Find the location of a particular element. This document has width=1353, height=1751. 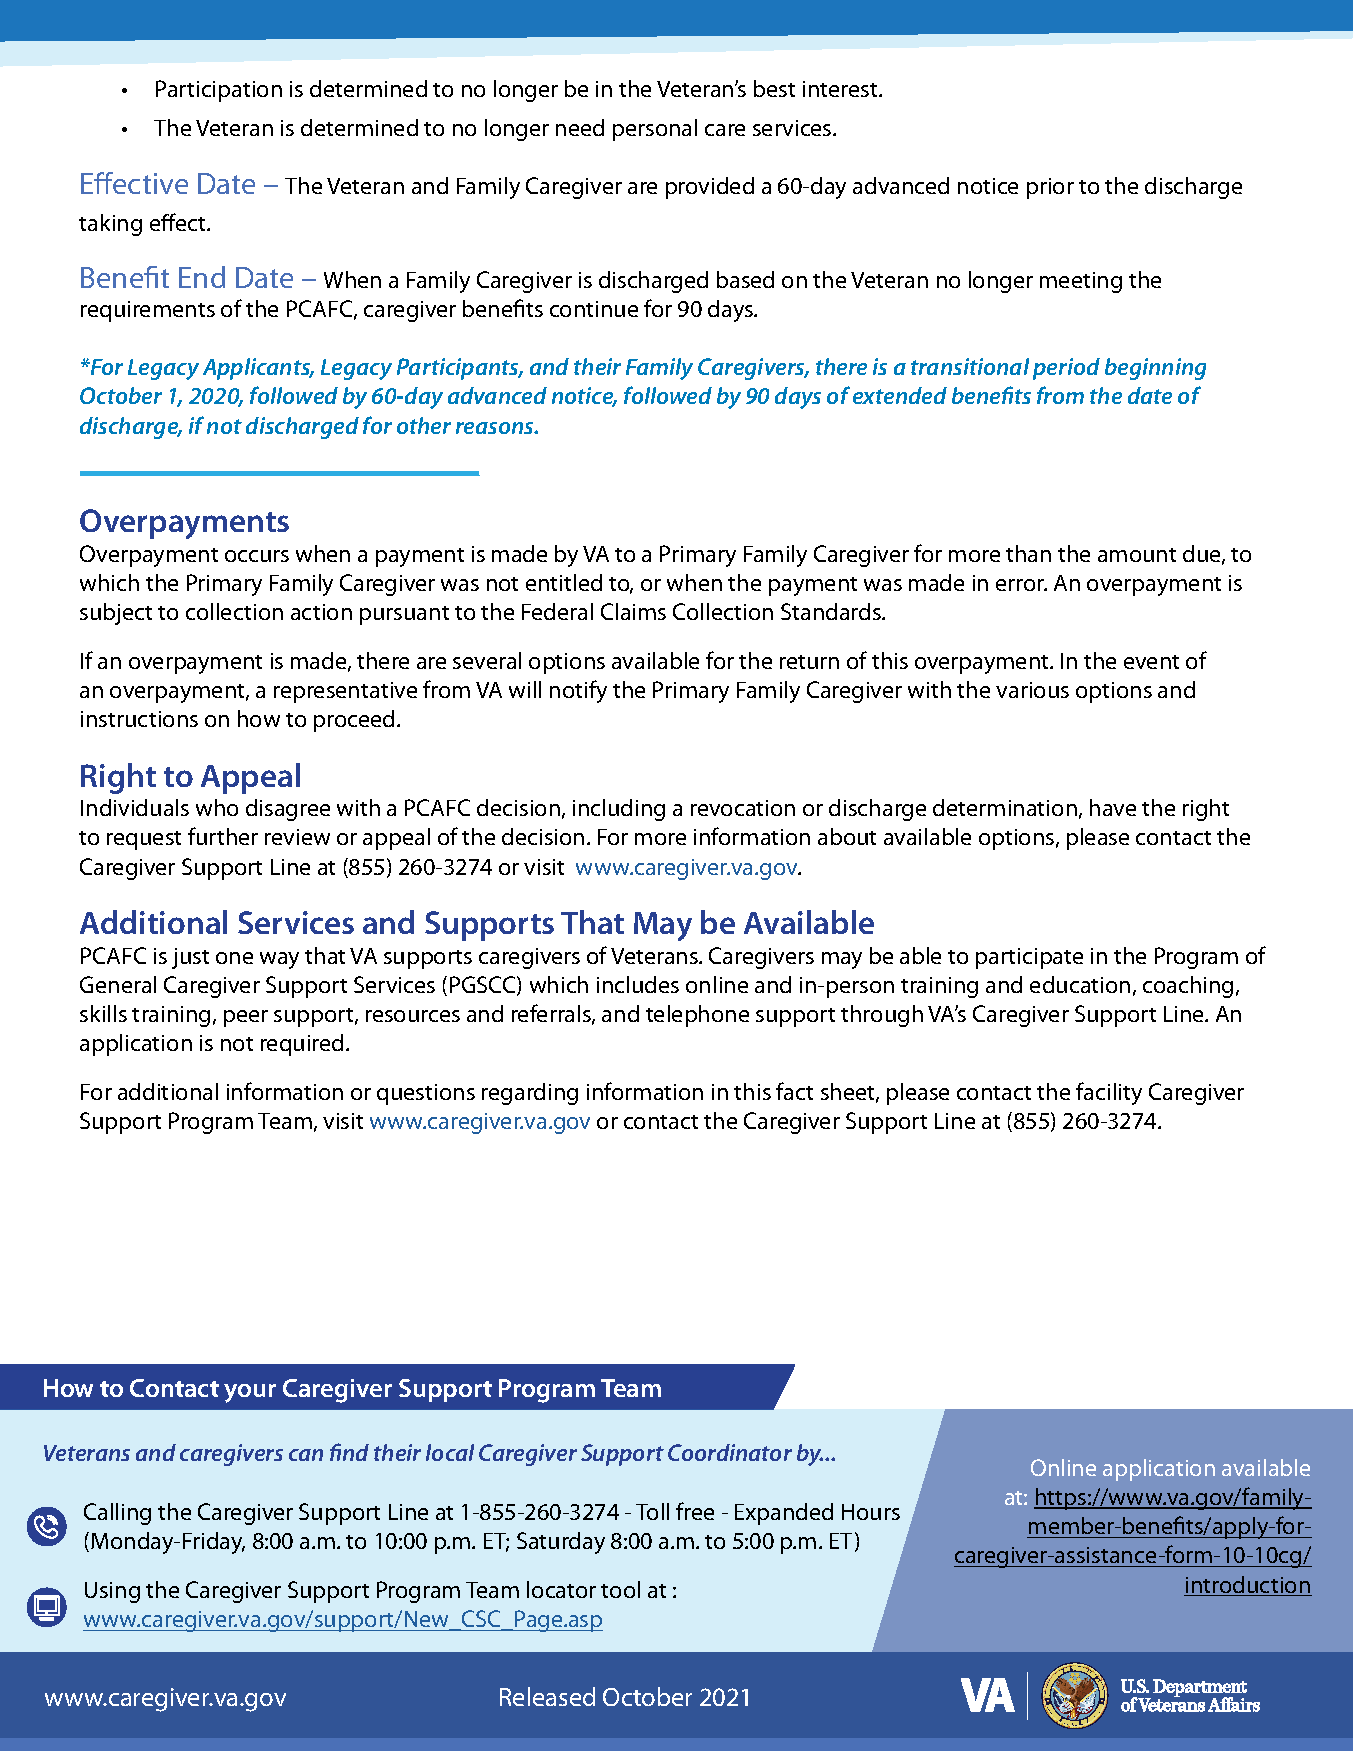

Hours is located at coordinates (871, 1512).
